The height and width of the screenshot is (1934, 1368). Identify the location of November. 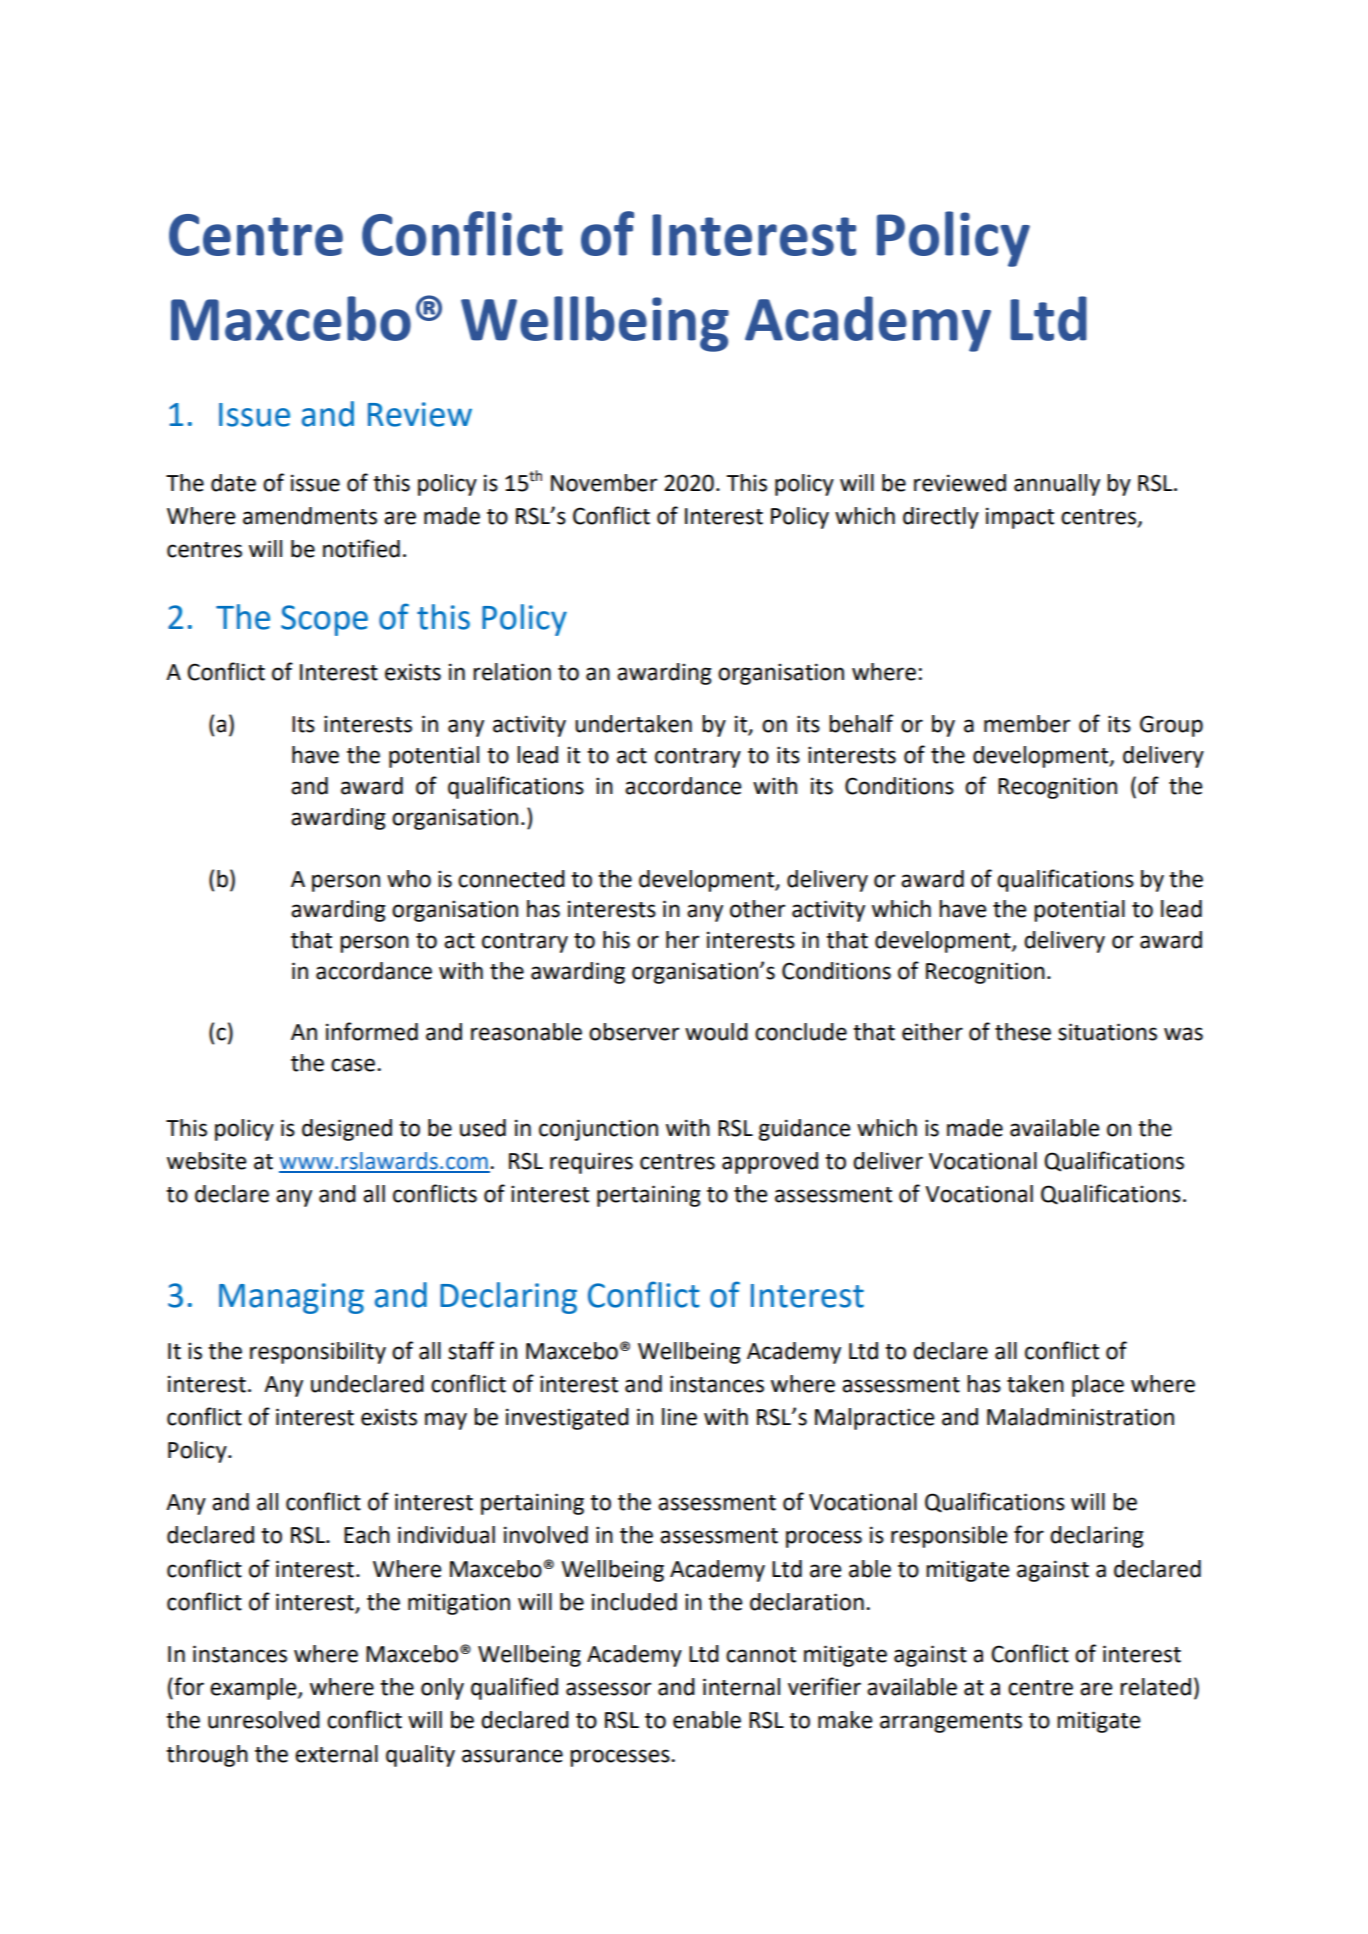
(604, 483).
